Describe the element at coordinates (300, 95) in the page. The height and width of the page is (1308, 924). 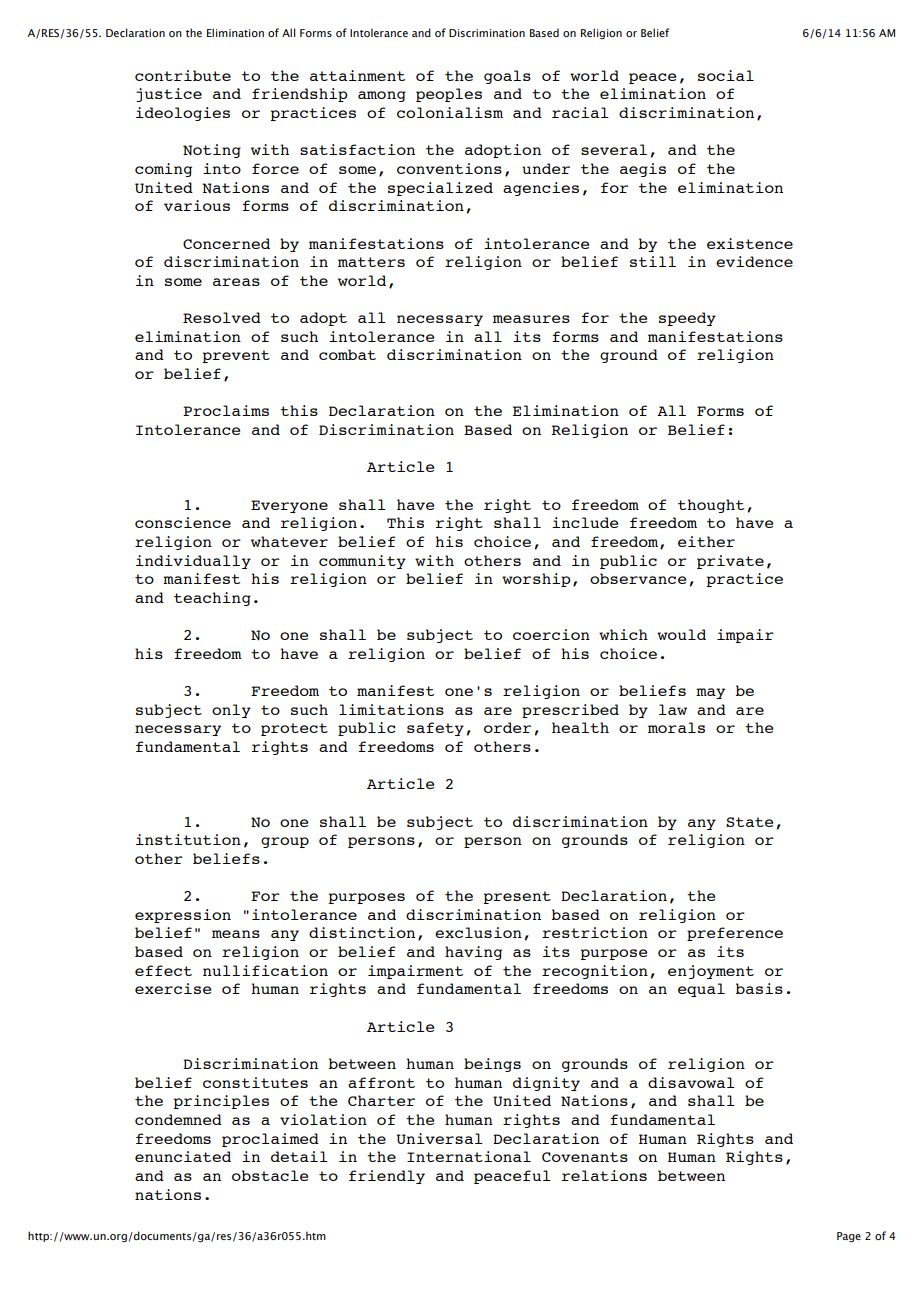
I see `friendship` at that location.
